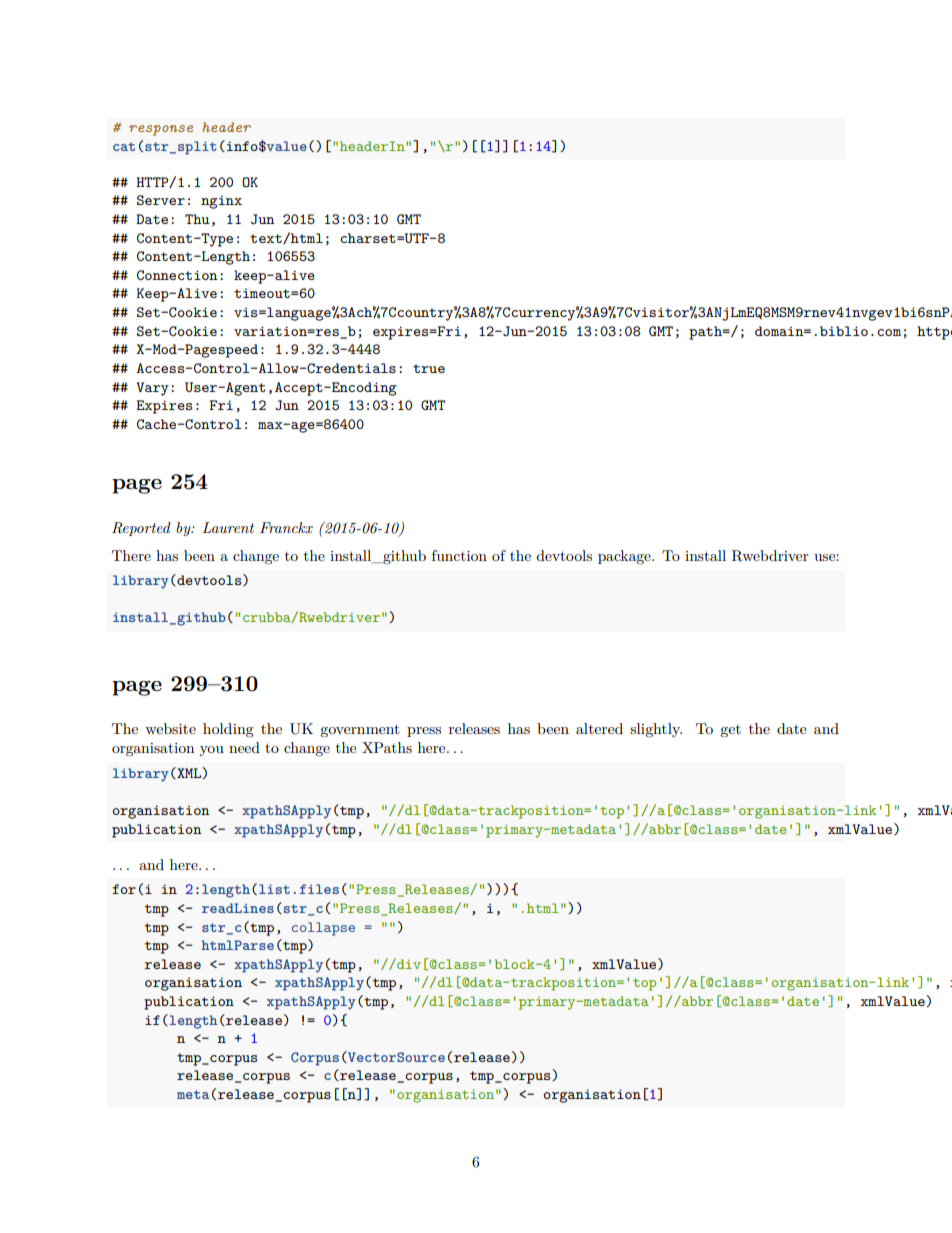 The image size is (952, 1233). Describe the element at coordinates (228, 730) in the page. I see `holding` at that location.
